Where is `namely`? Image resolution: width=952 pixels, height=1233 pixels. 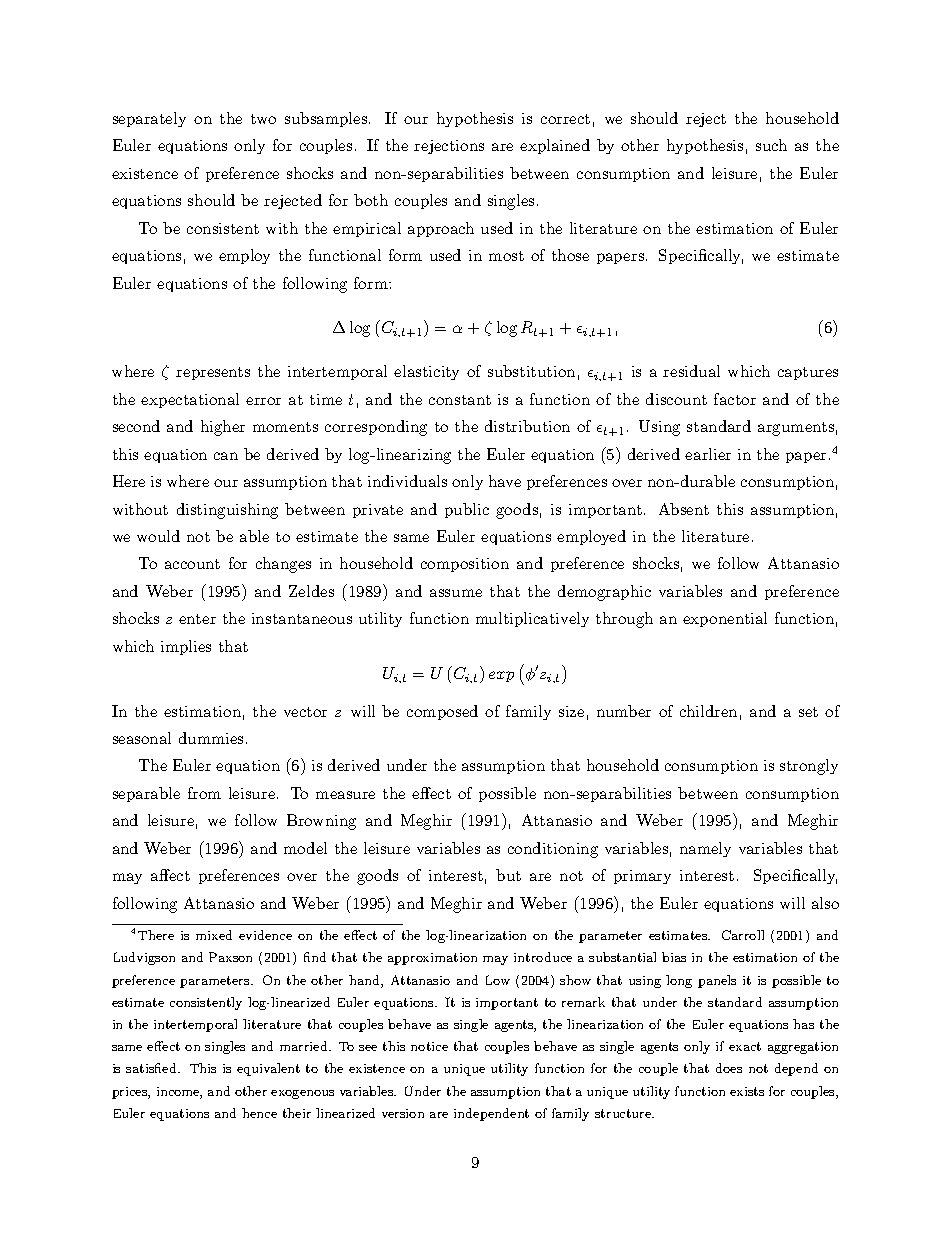 namely is located at coordinates (705, 849).
